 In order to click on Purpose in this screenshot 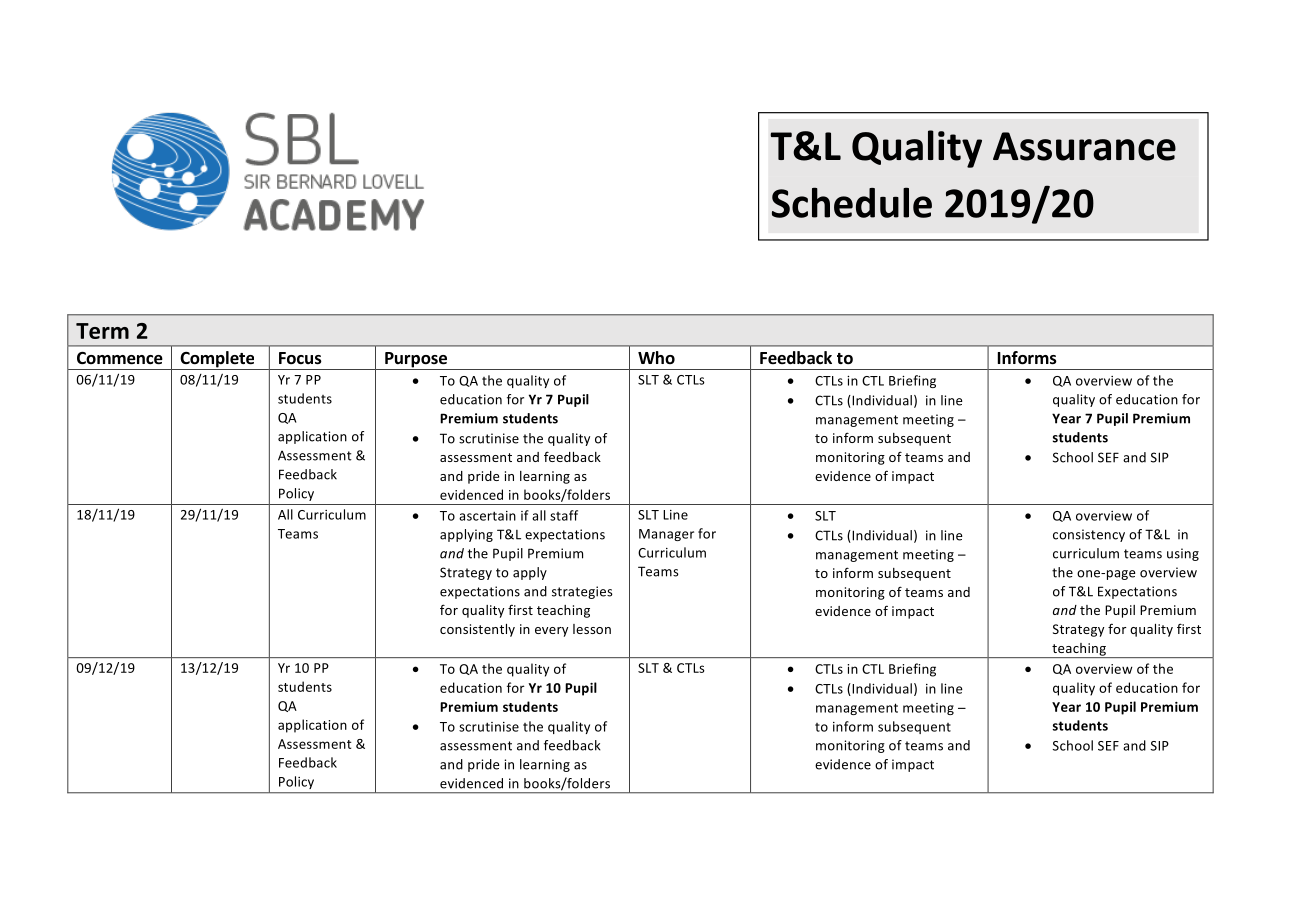, I will do `click(416, 361)`.
